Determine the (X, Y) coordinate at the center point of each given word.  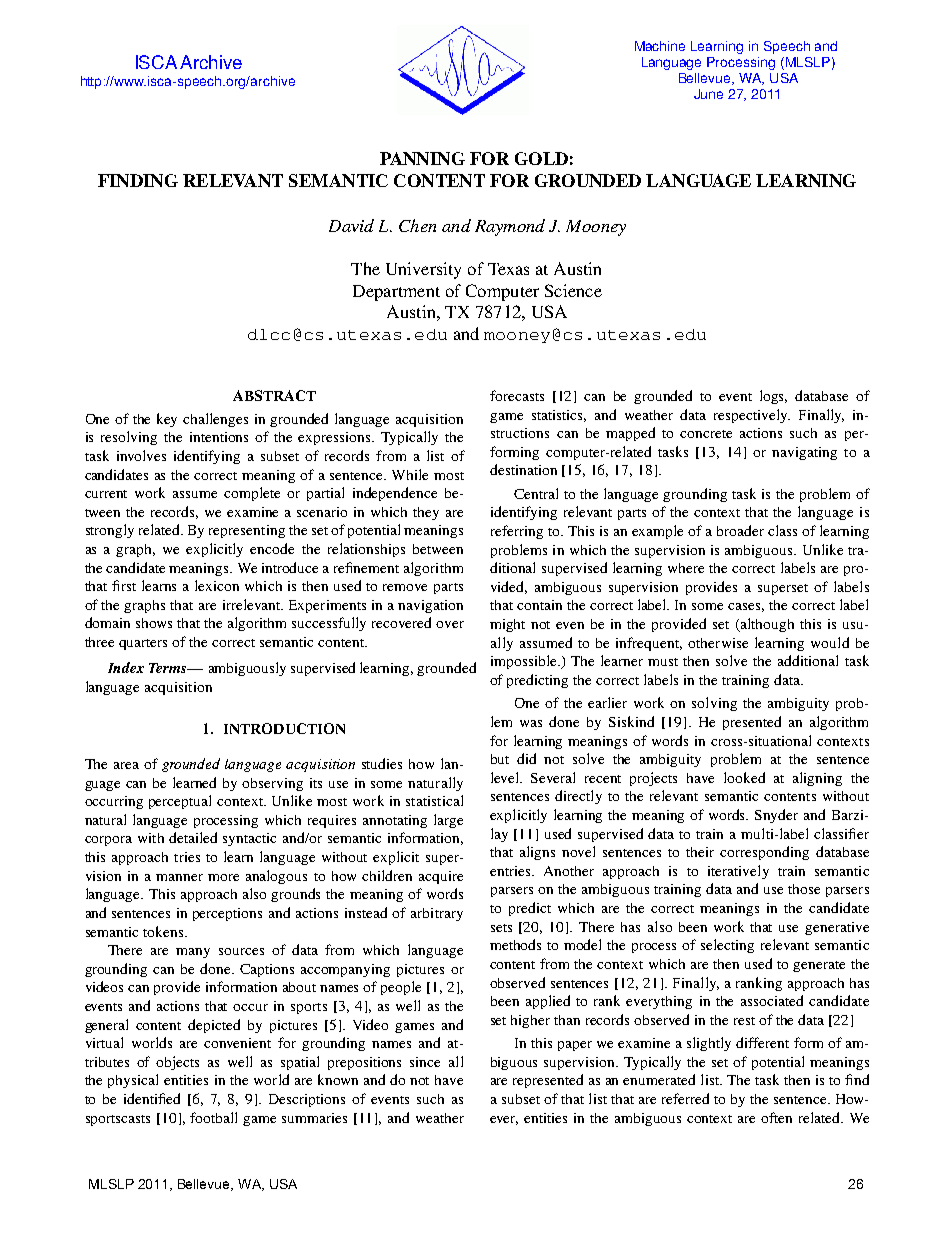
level (506, 777)
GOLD (541, 158)
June (708, 94)
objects (177, 1063)
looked (744, 777)
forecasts (517, 395)
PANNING (422, 158)
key (167, 420)
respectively (752, 416)
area (126, 765)
